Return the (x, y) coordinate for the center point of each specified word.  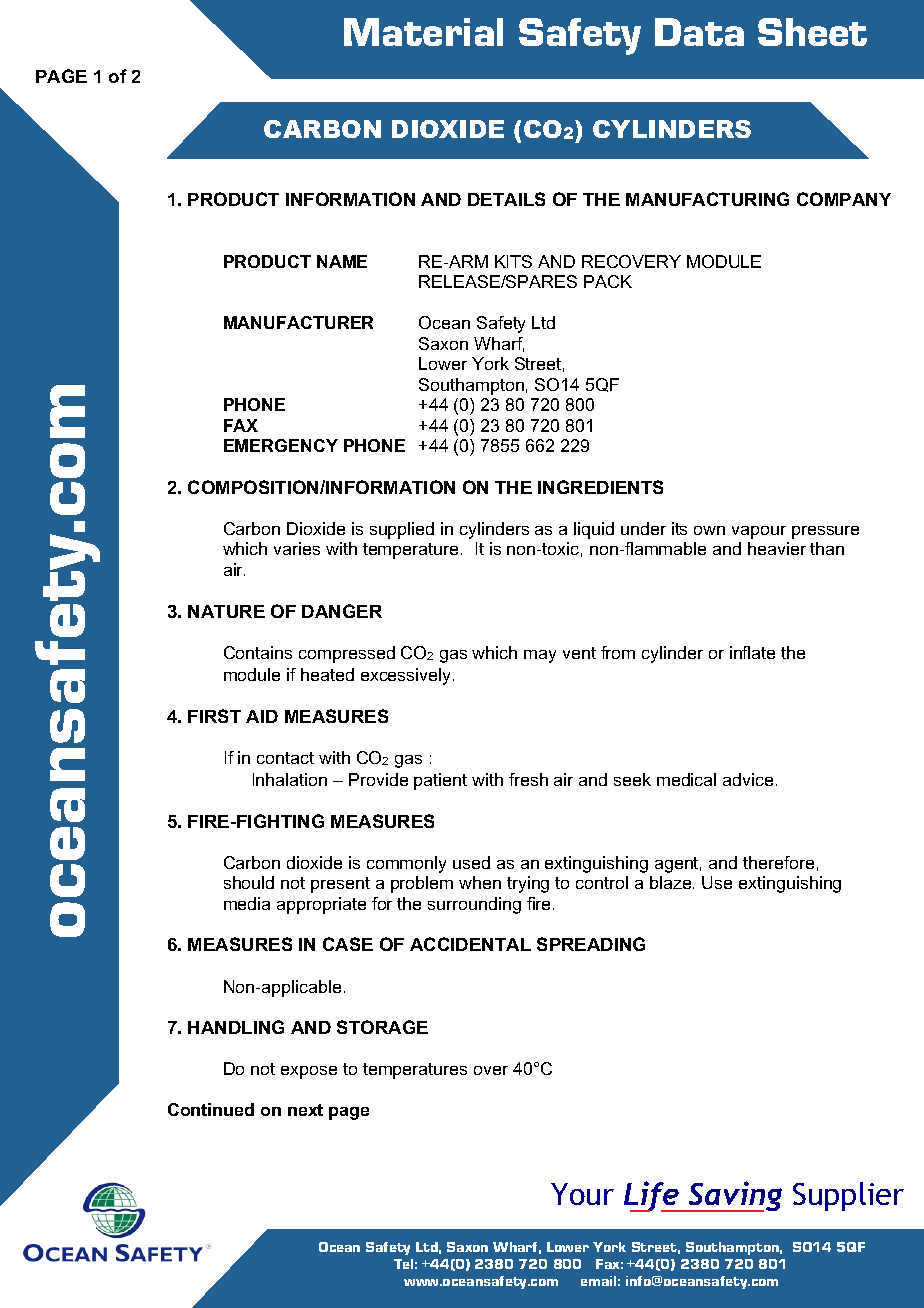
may (540, 656)
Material (423, 32)
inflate (752, 652)
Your (582, 1194)
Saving (734, 1196)
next (305, 1110)
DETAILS (506, 199)
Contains (258, 652)
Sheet (812, 32)
